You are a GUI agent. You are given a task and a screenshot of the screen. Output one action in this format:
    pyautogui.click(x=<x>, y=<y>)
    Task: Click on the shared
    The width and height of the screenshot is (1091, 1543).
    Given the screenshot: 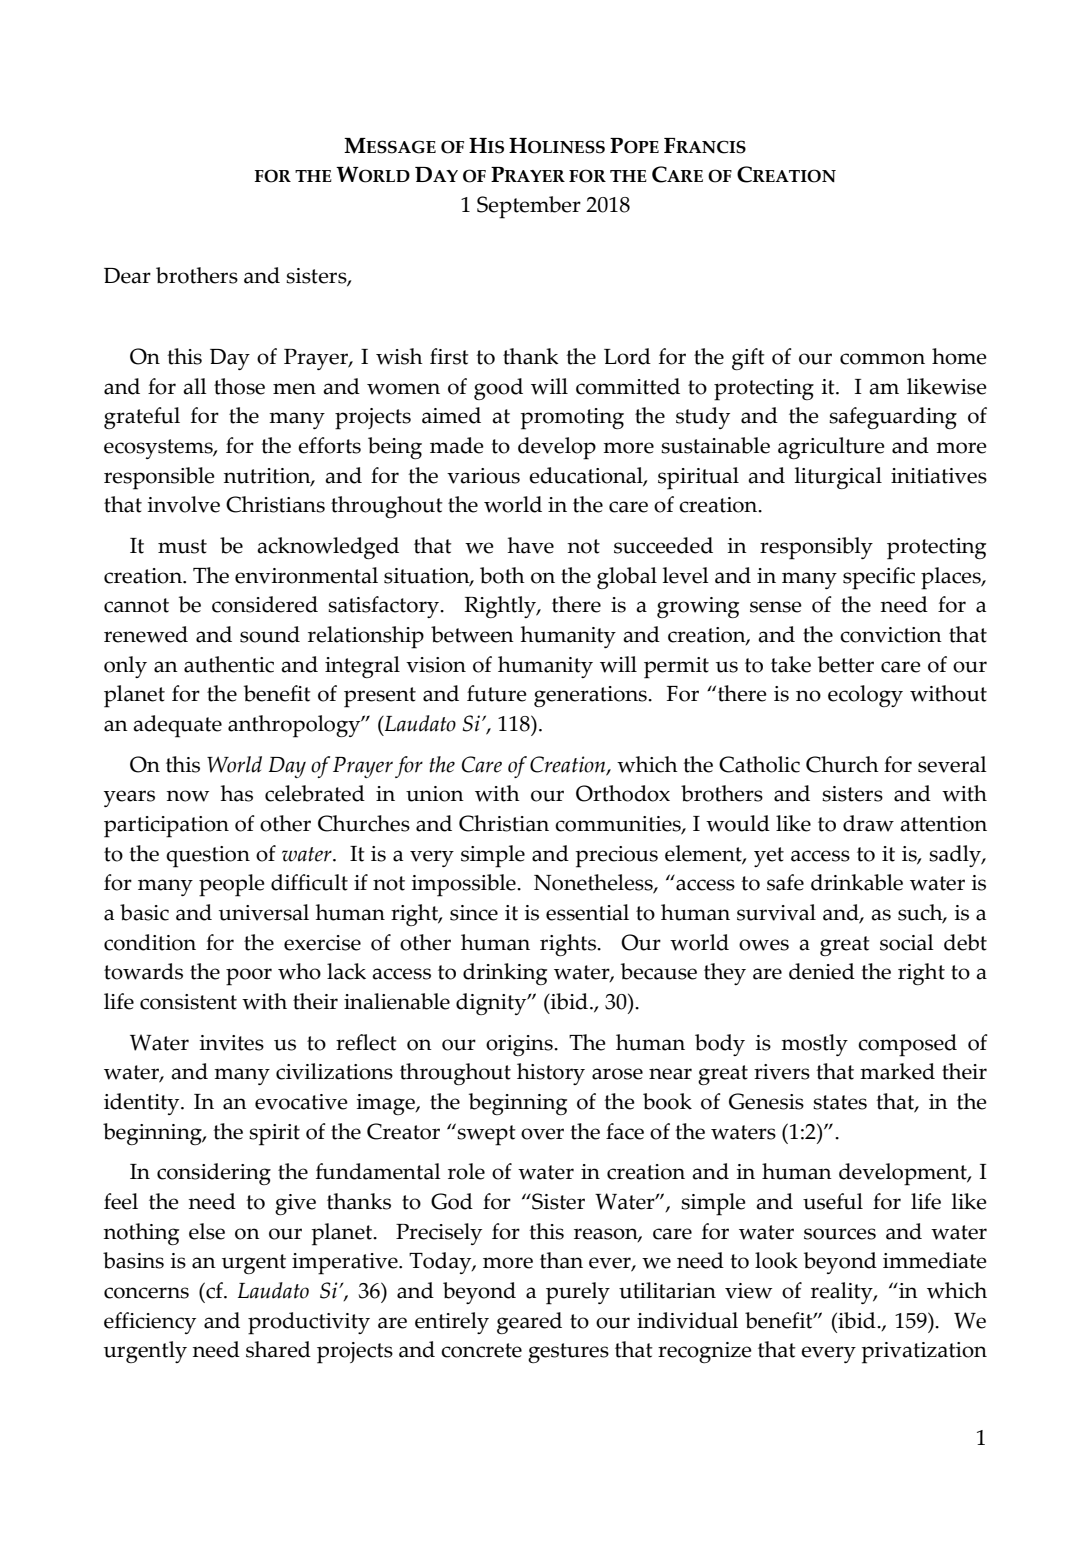 What is the action you would take?
    pyautogui.click(x=278, y=1349)
